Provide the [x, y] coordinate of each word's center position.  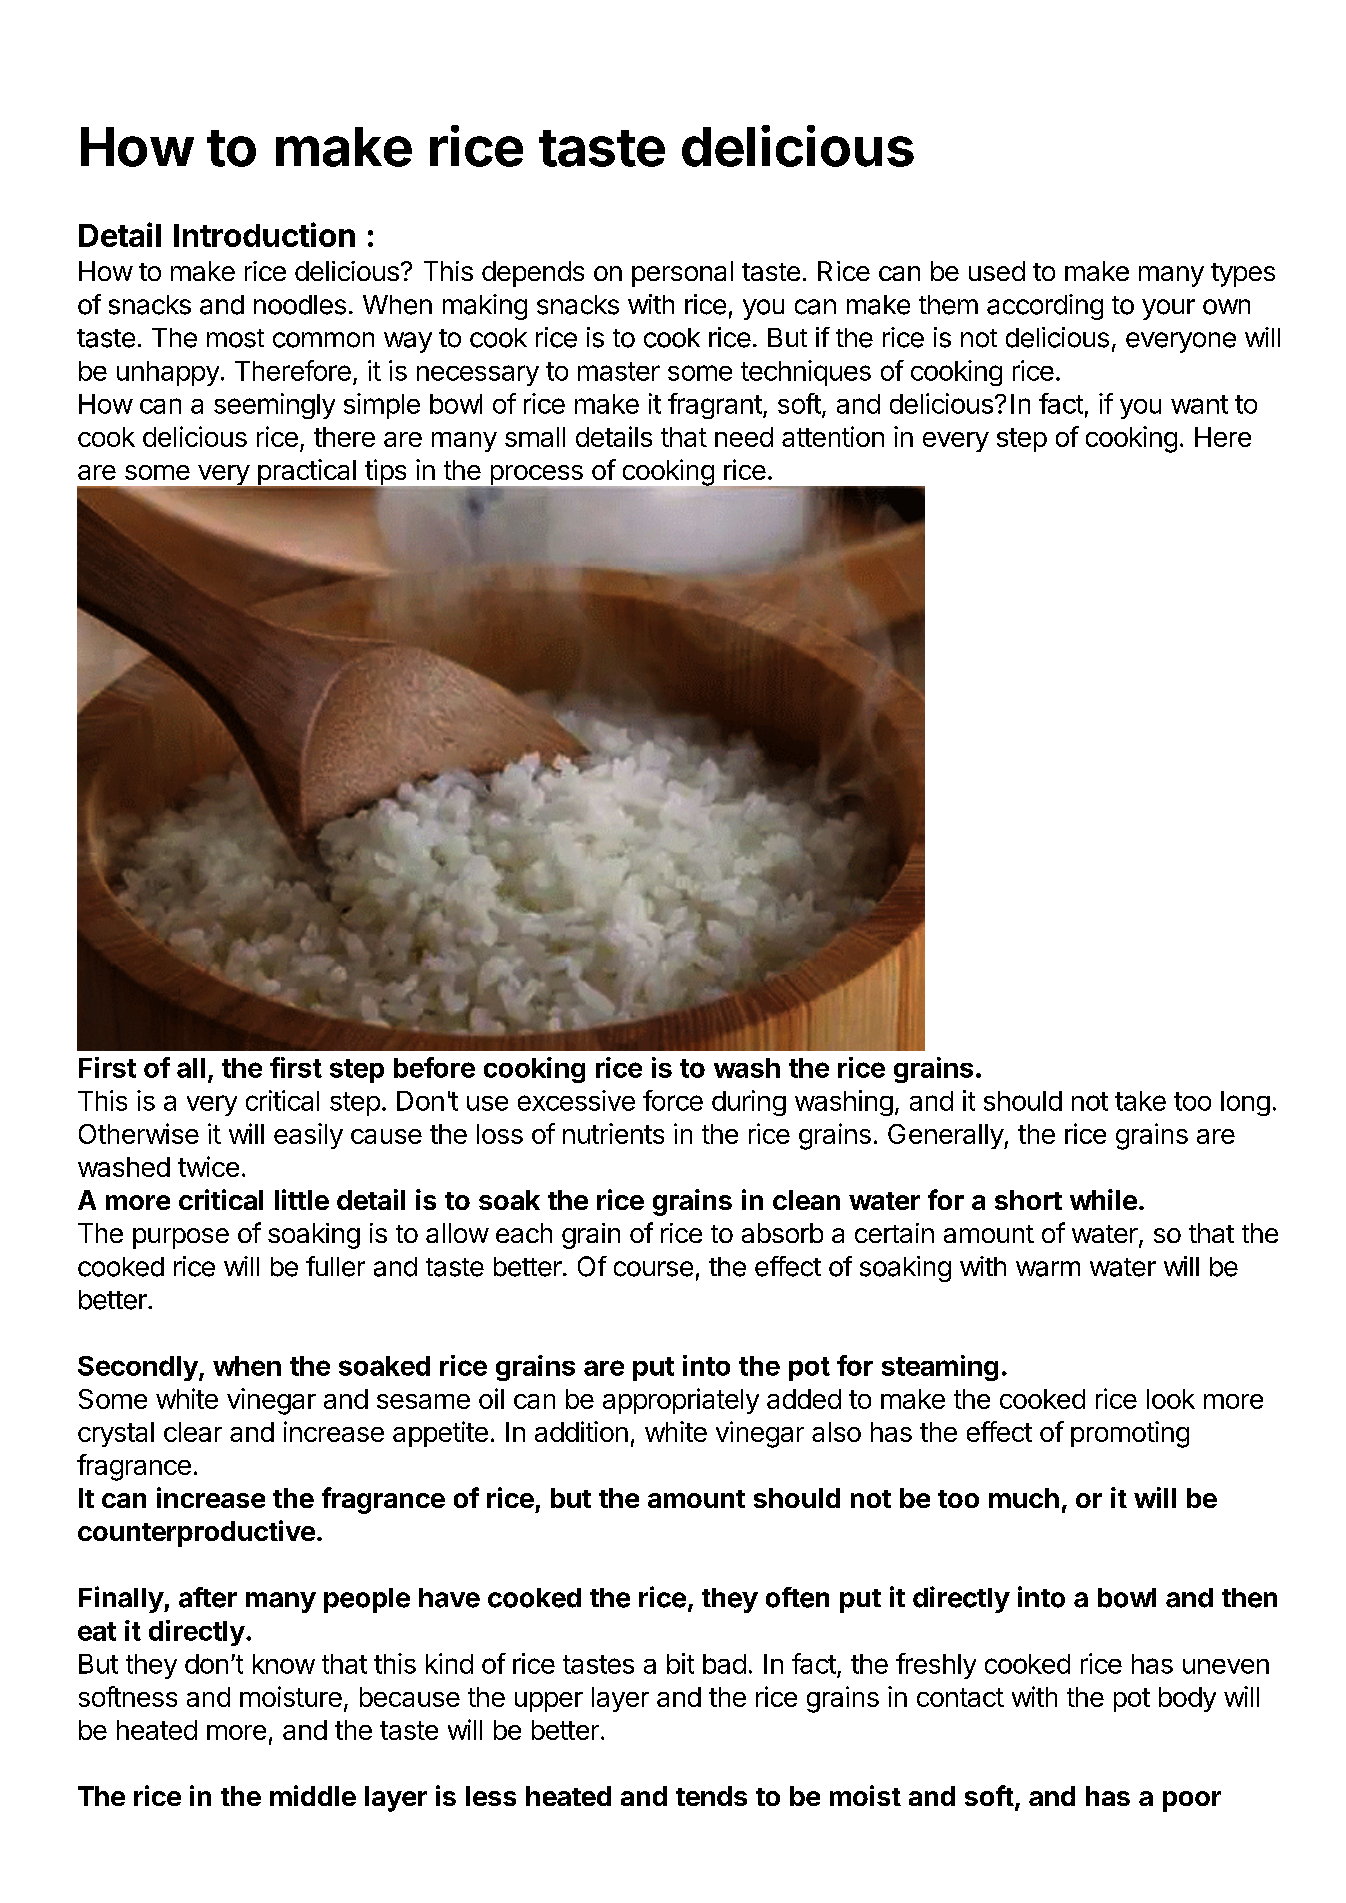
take [1140, 1101]
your [1168, 309]
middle [313, 1795]
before [434, 1067]
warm [1048, 1269]
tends [711, 1796]
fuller [335, 1266]
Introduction [264, 234]
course [653, 1269]
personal [682, 274]
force [673, 1100]
